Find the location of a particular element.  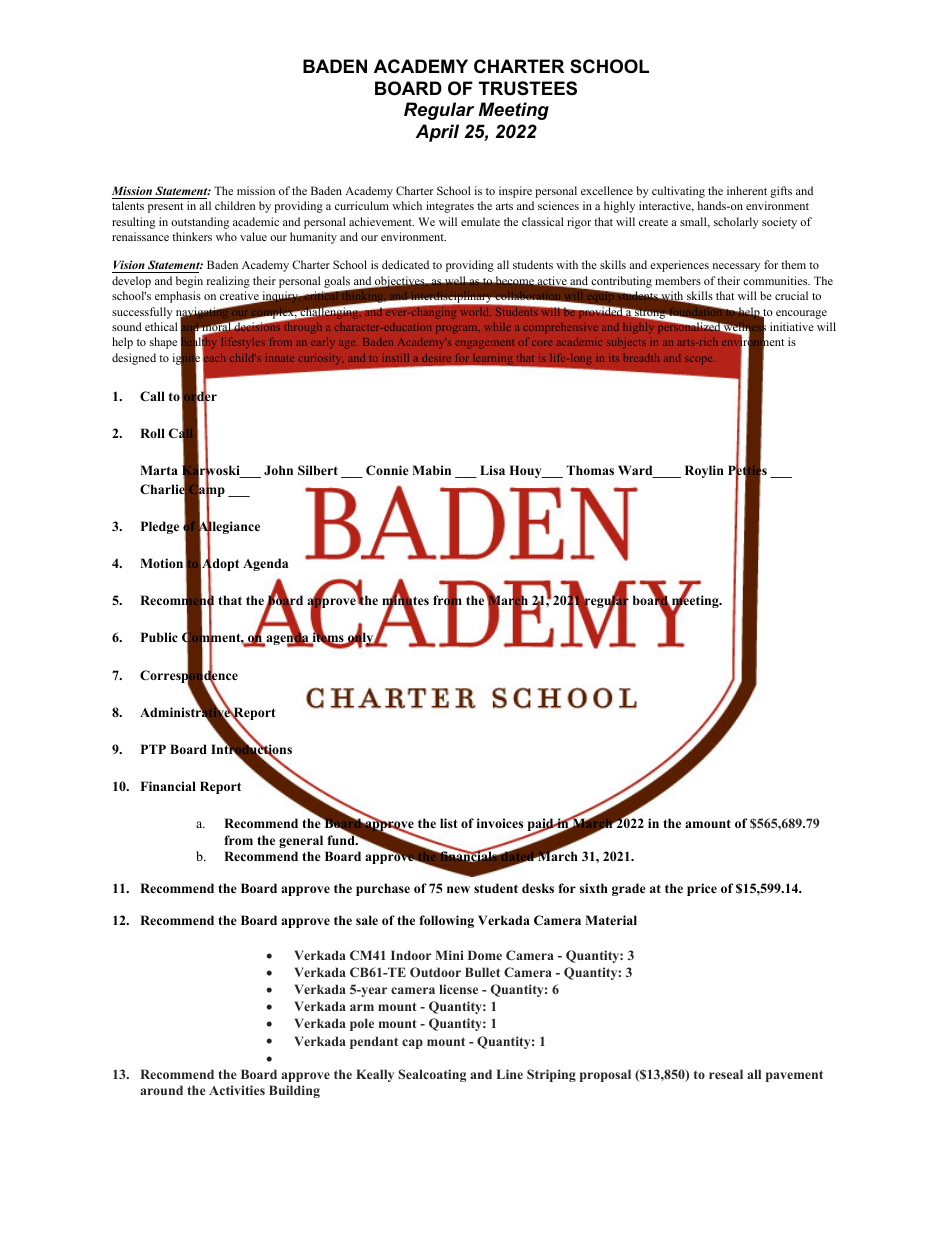

reseal is located at coordinates (726, 1074).
